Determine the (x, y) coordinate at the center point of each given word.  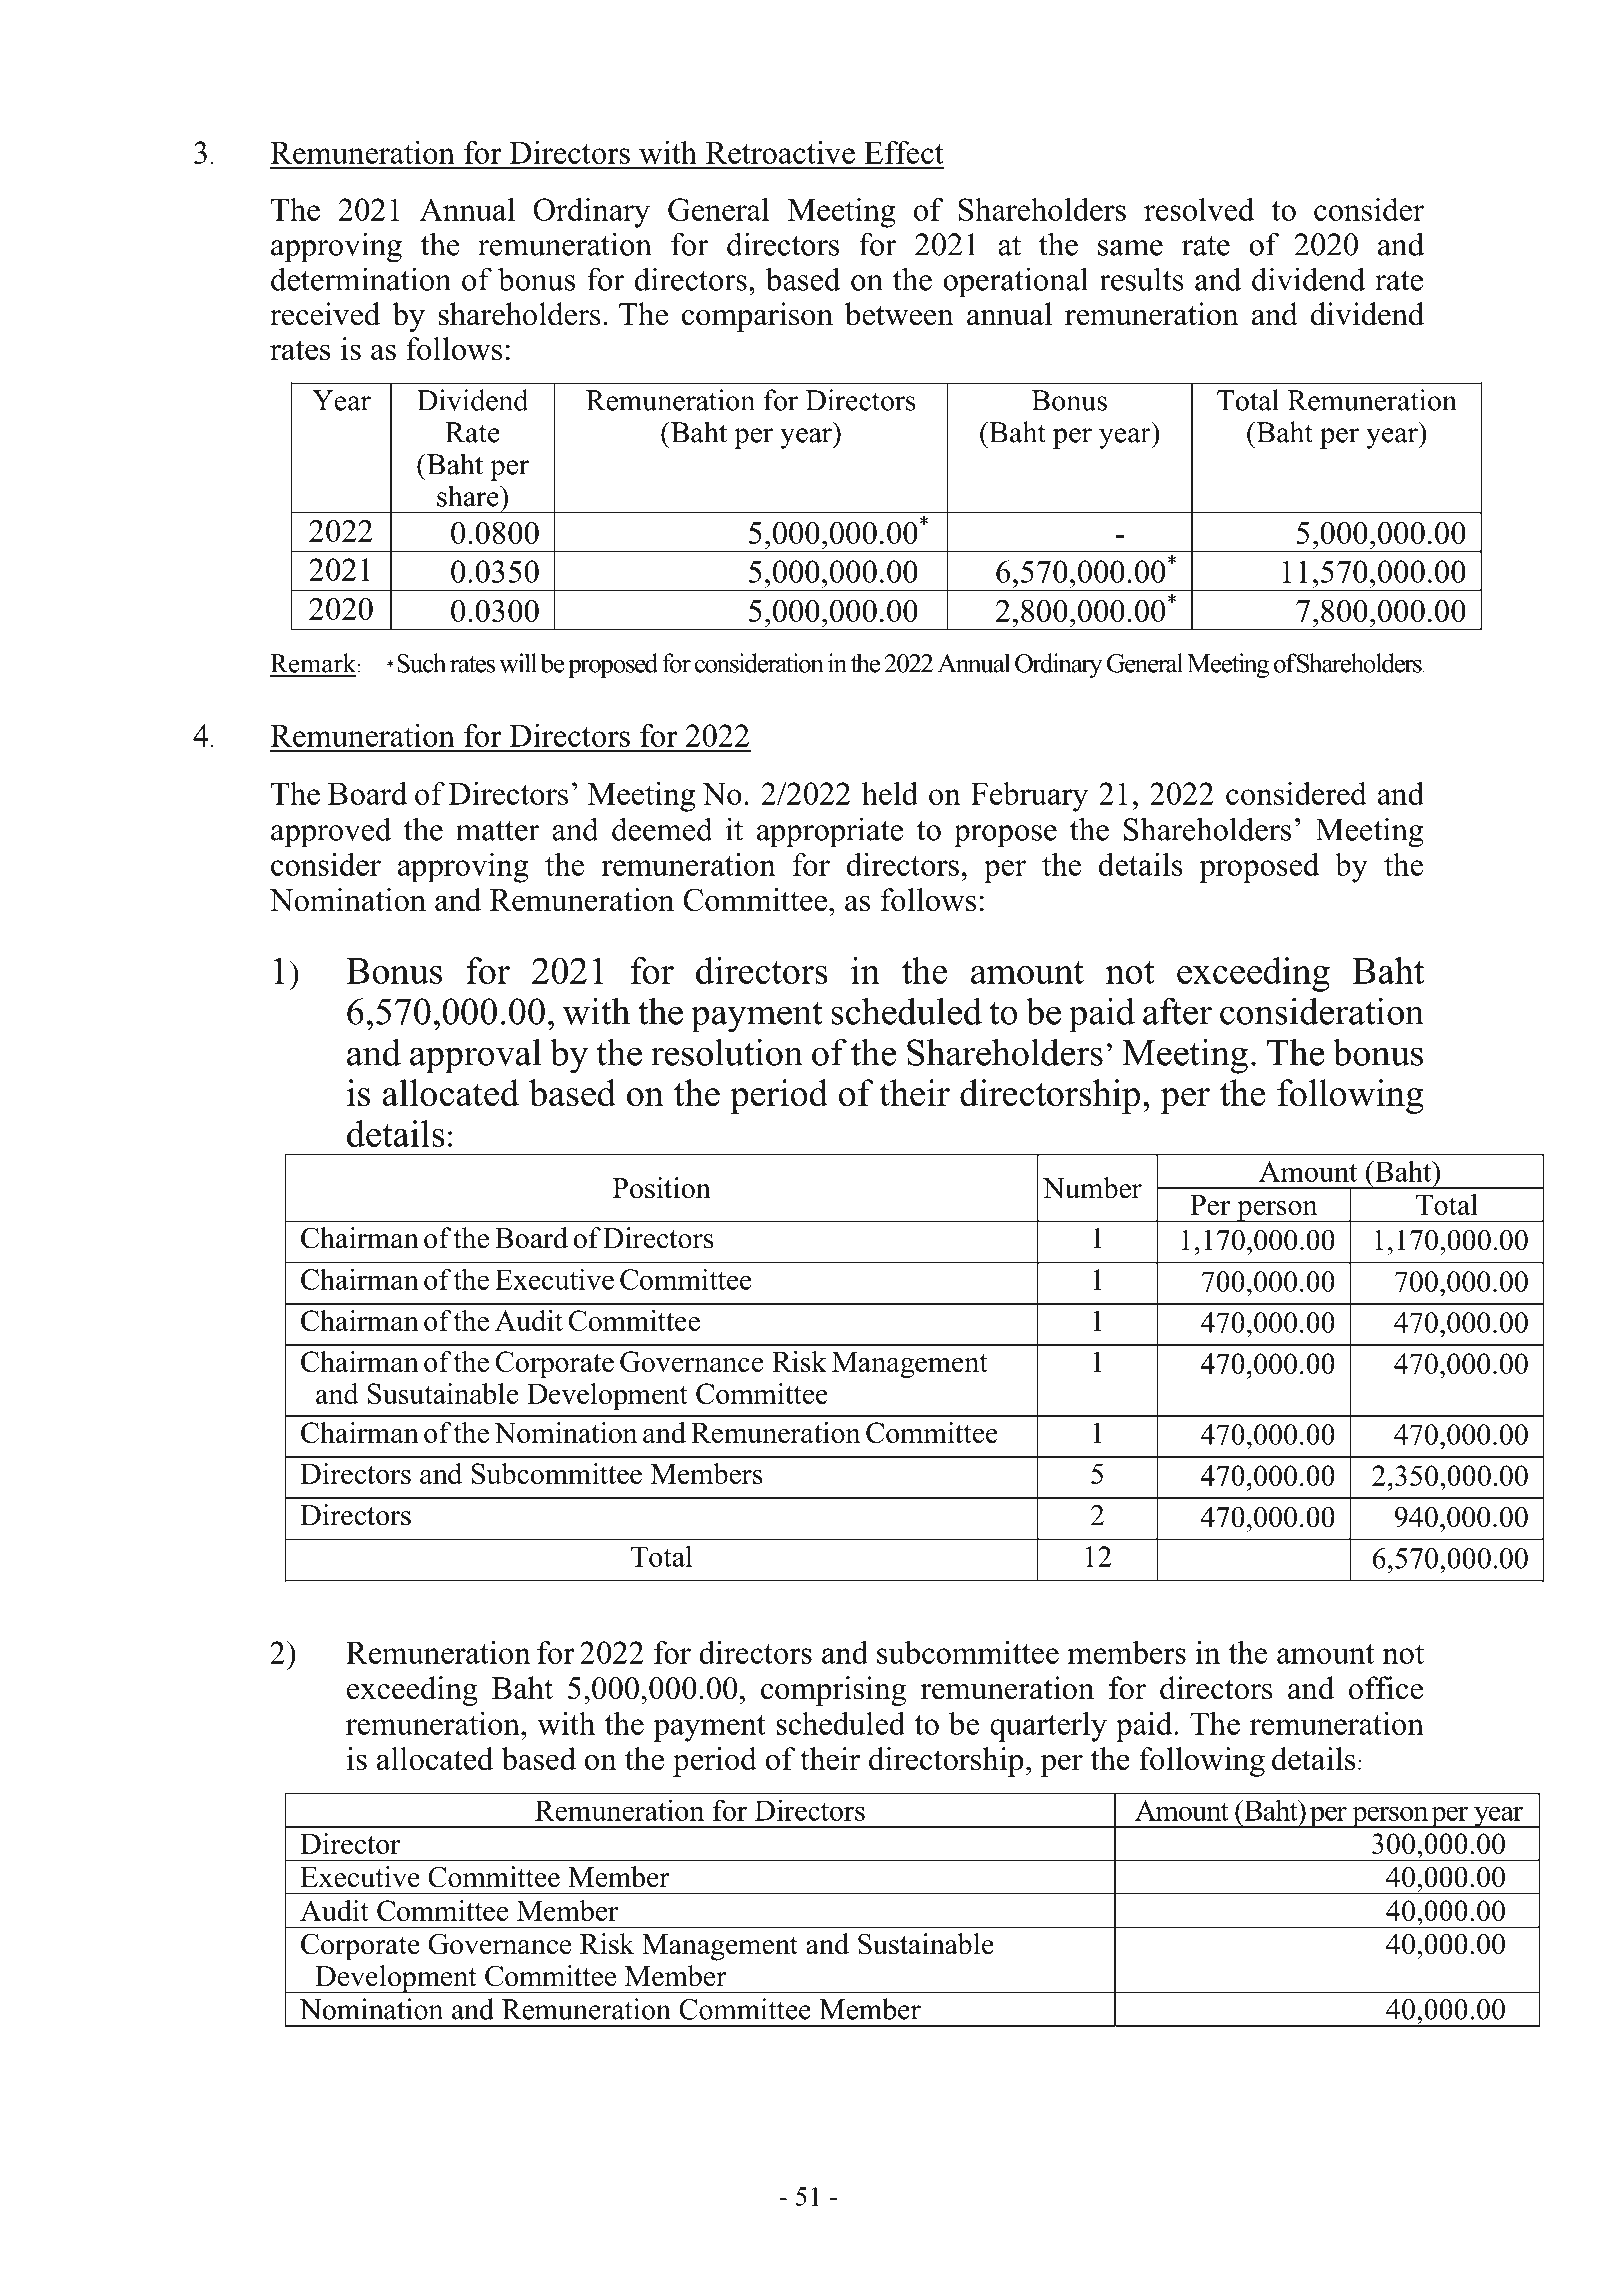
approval (475, 1056)
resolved (1199, 209)
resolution (727, 1052)
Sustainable (926, 1944)
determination (361, 279)
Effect (904, 152)
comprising (833, 1691)
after (1177, 1011)
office (1386, 1688)
